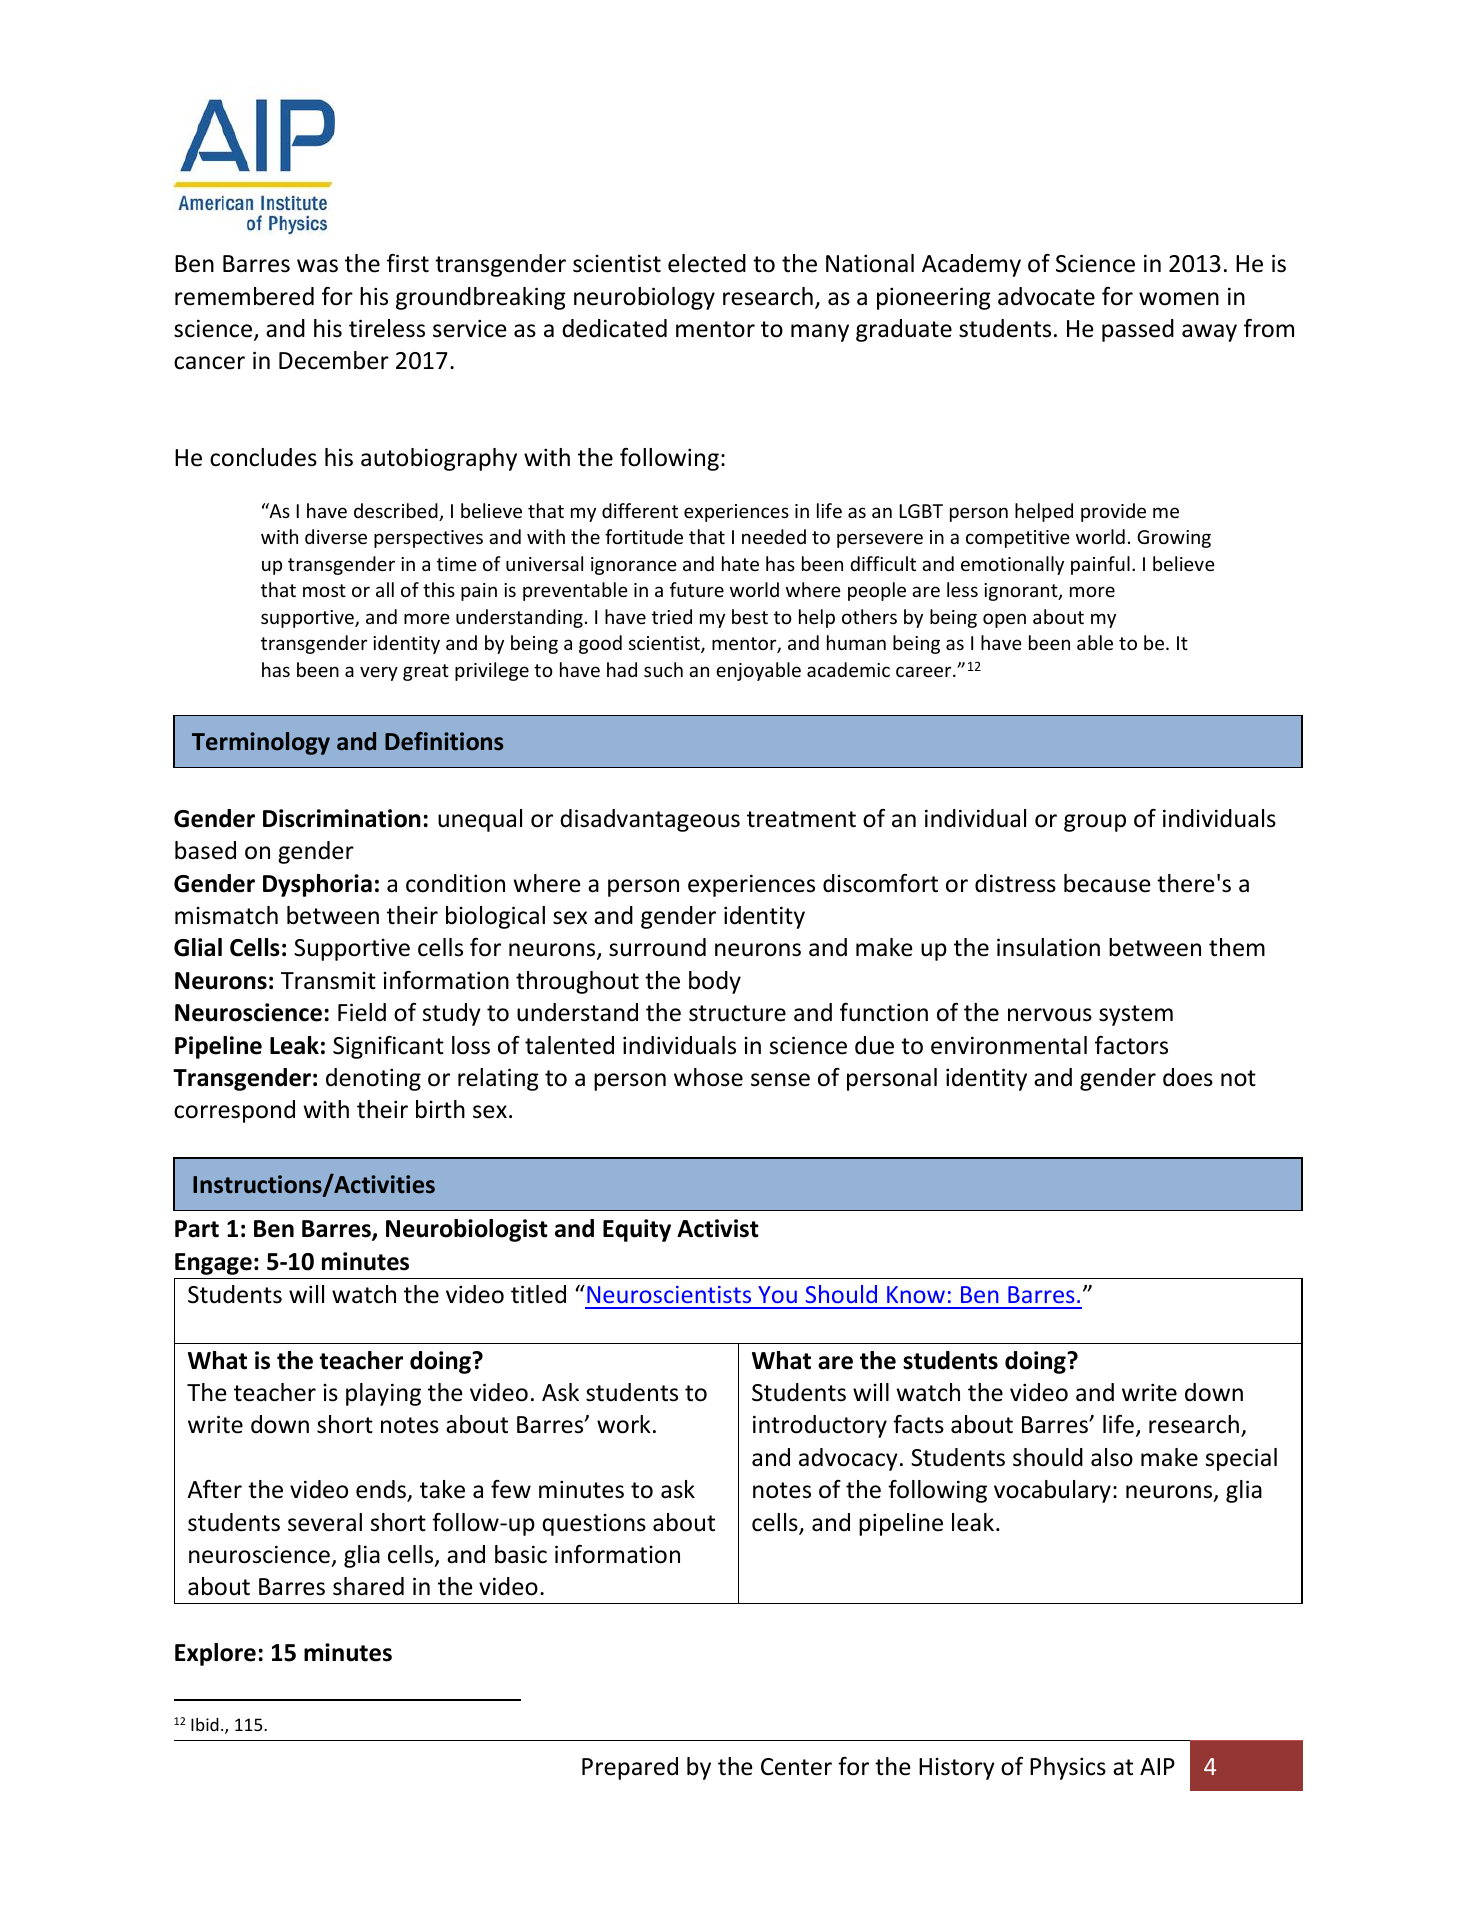  Describe the element at coordinates (737, 1013) in the screenshot. I see `structure` at that location.
